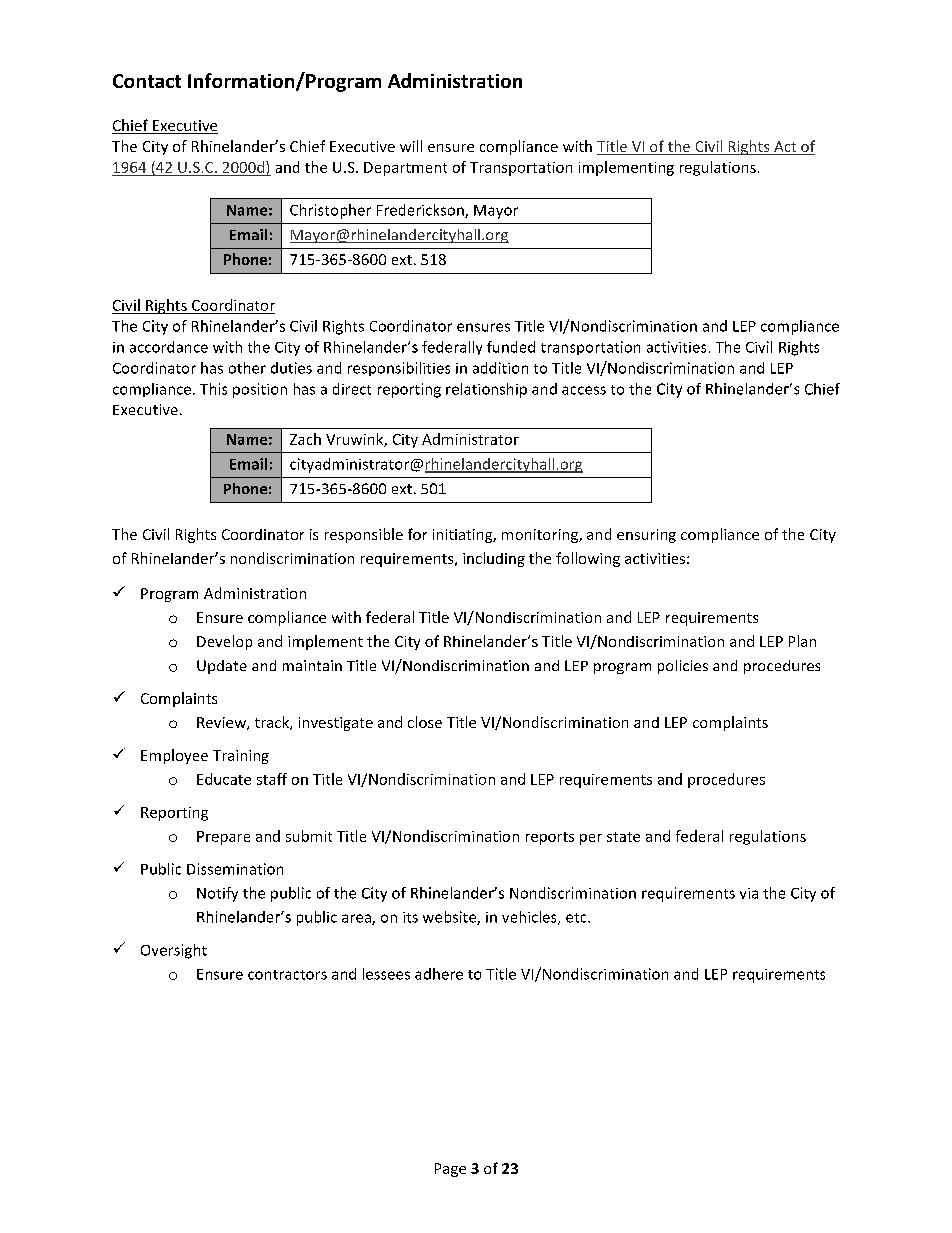  I want to click on Dissemination, so click(235, 869).
